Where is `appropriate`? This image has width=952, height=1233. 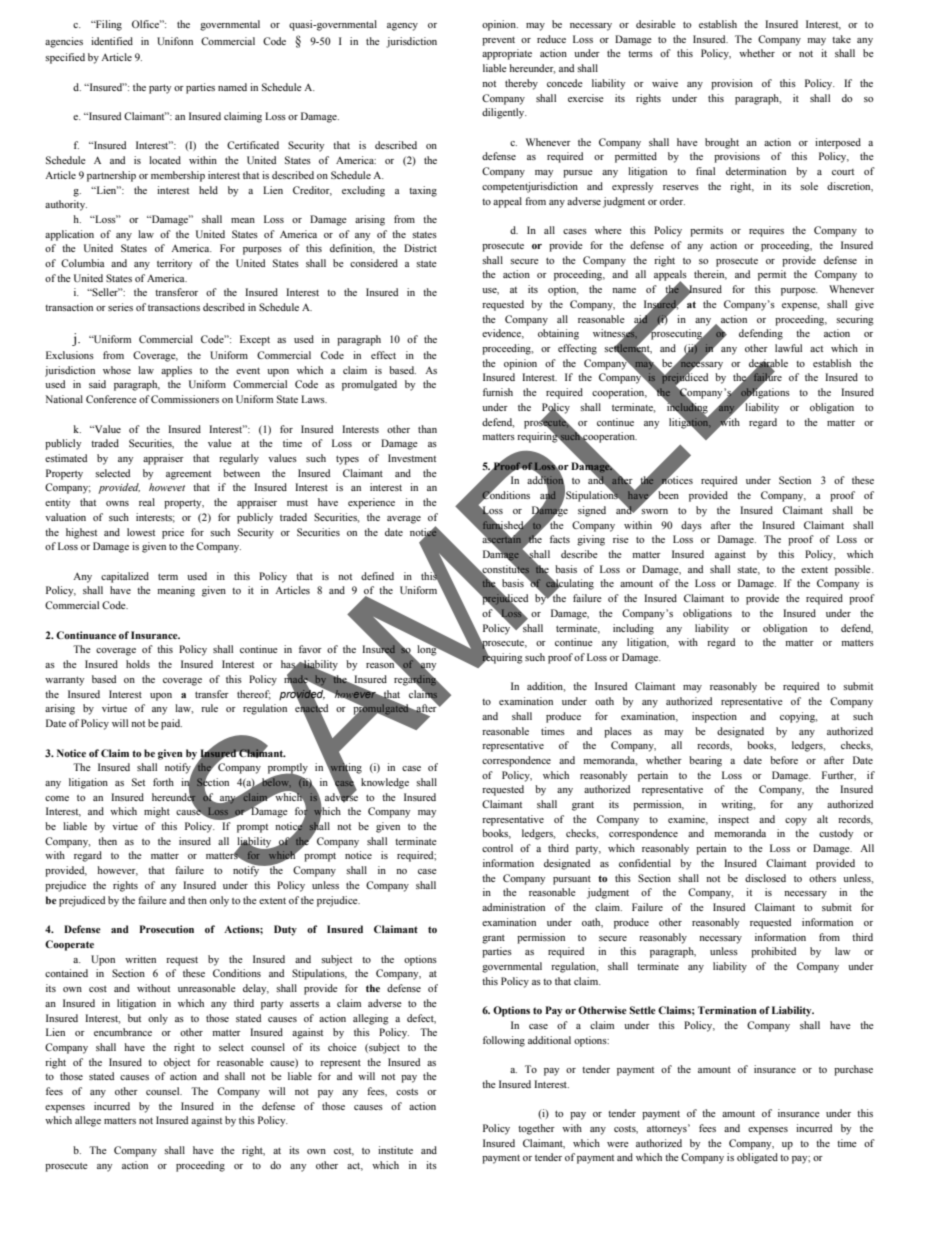 appropriate is located at coordinates (507, 54).
